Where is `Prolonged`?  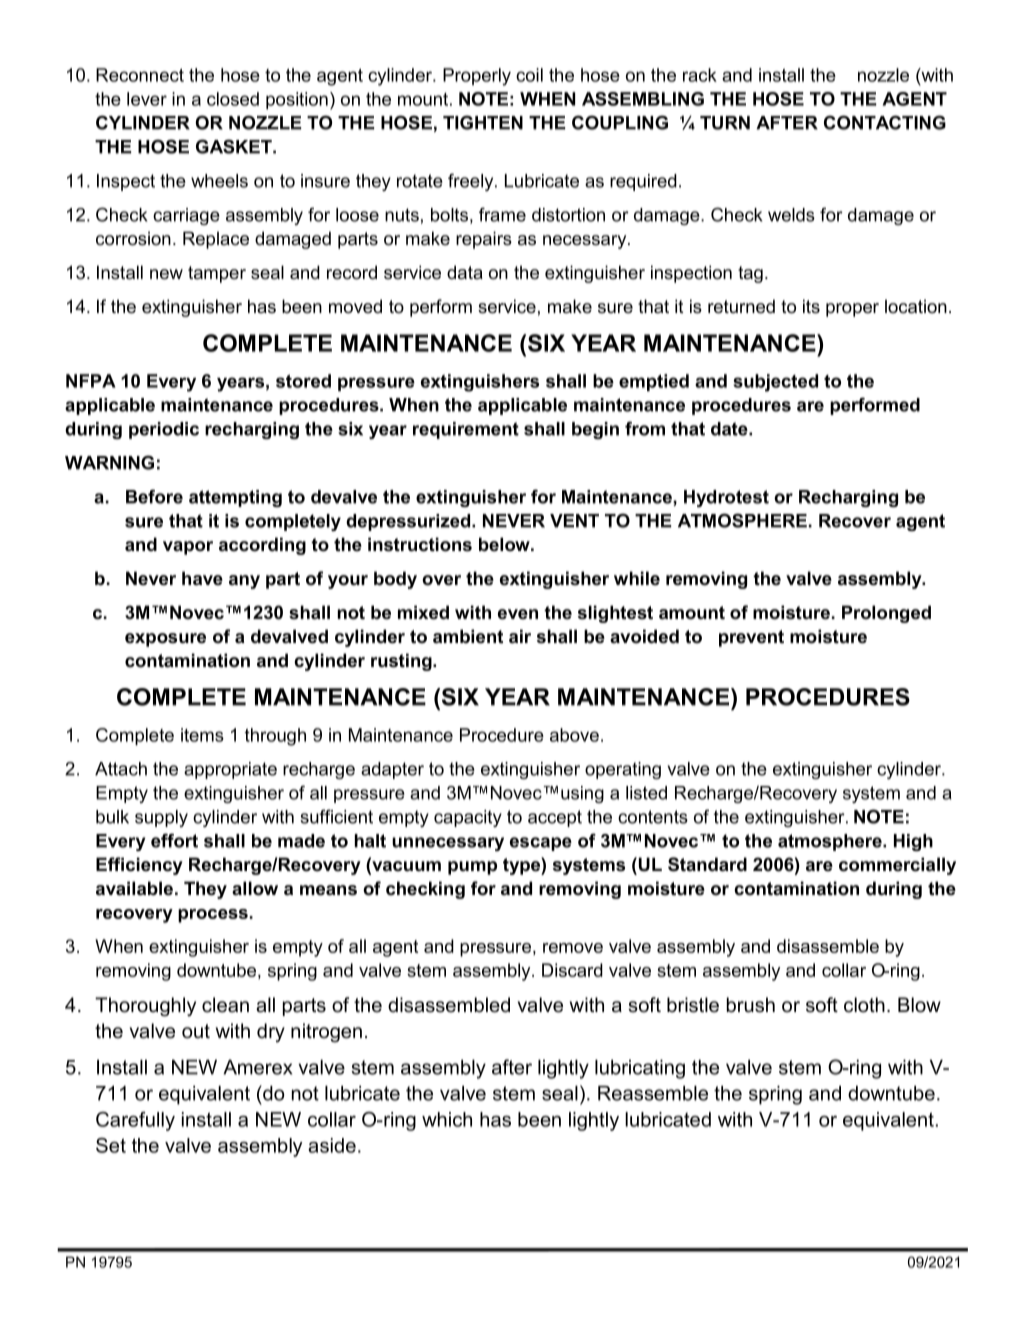
Prolonged is located at coordinates (886, 614).
